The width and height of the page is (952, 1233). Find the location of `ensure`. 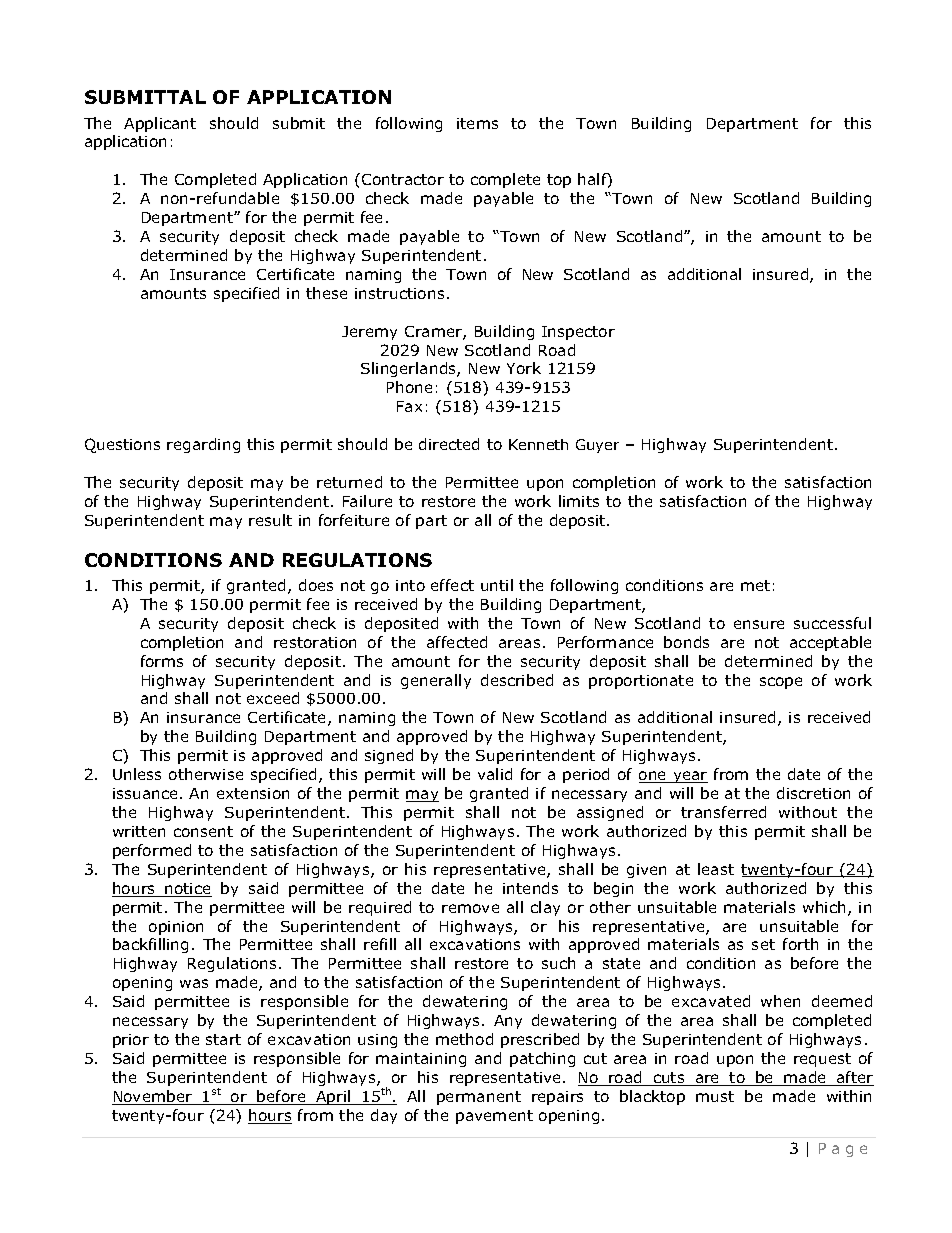

ensure is located at coordinates (759, 624).
